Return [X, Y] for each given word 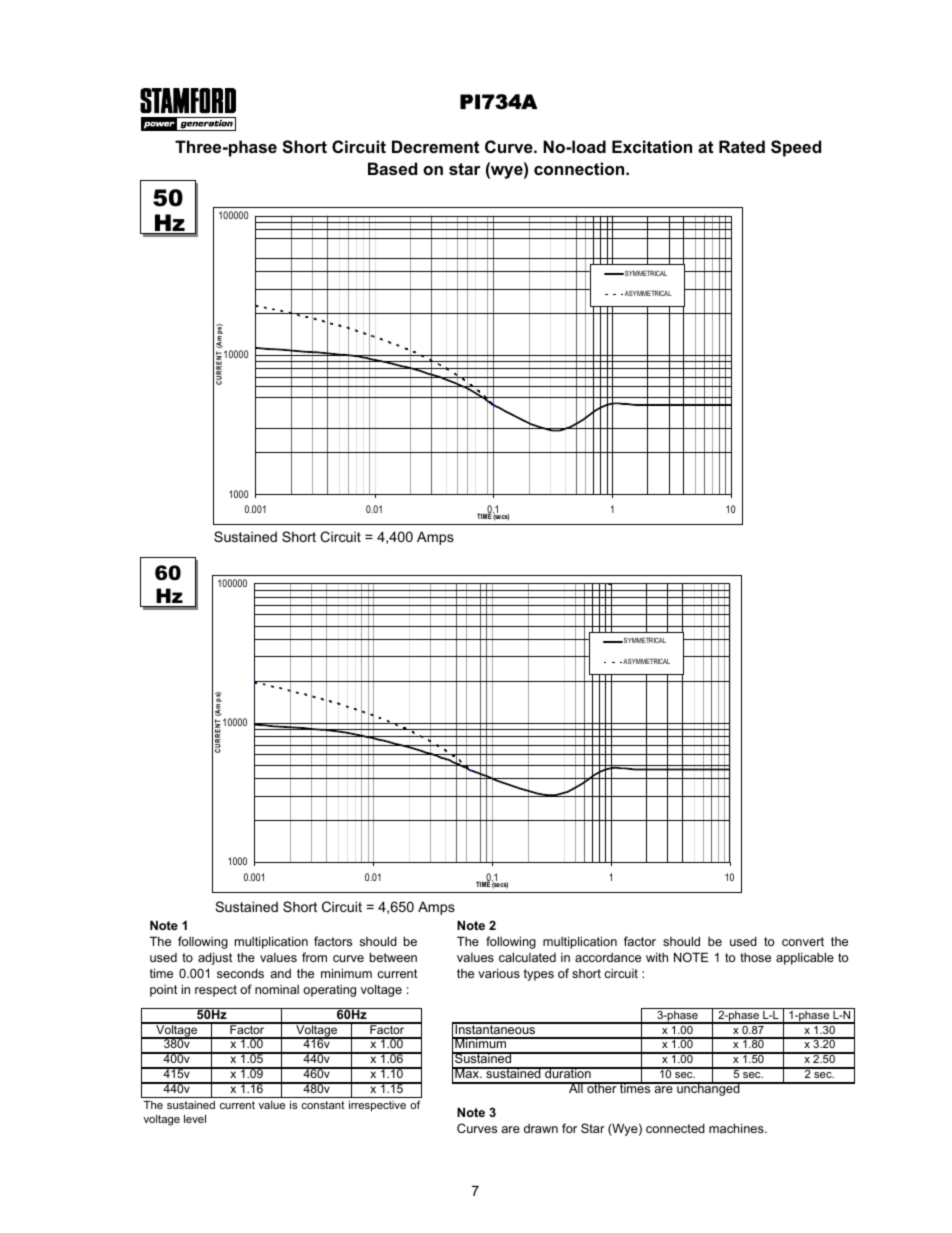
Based [392, 168]
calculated [527, 957]
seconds [240, 973]
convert [803, 941]
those [755, 957]
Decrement [435, 146]
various [499, 973]
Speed [796, 148]
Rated [742, 146]
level [195, 1119]
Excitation [652, 146]
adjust [215, 958]
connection [580, 168]
